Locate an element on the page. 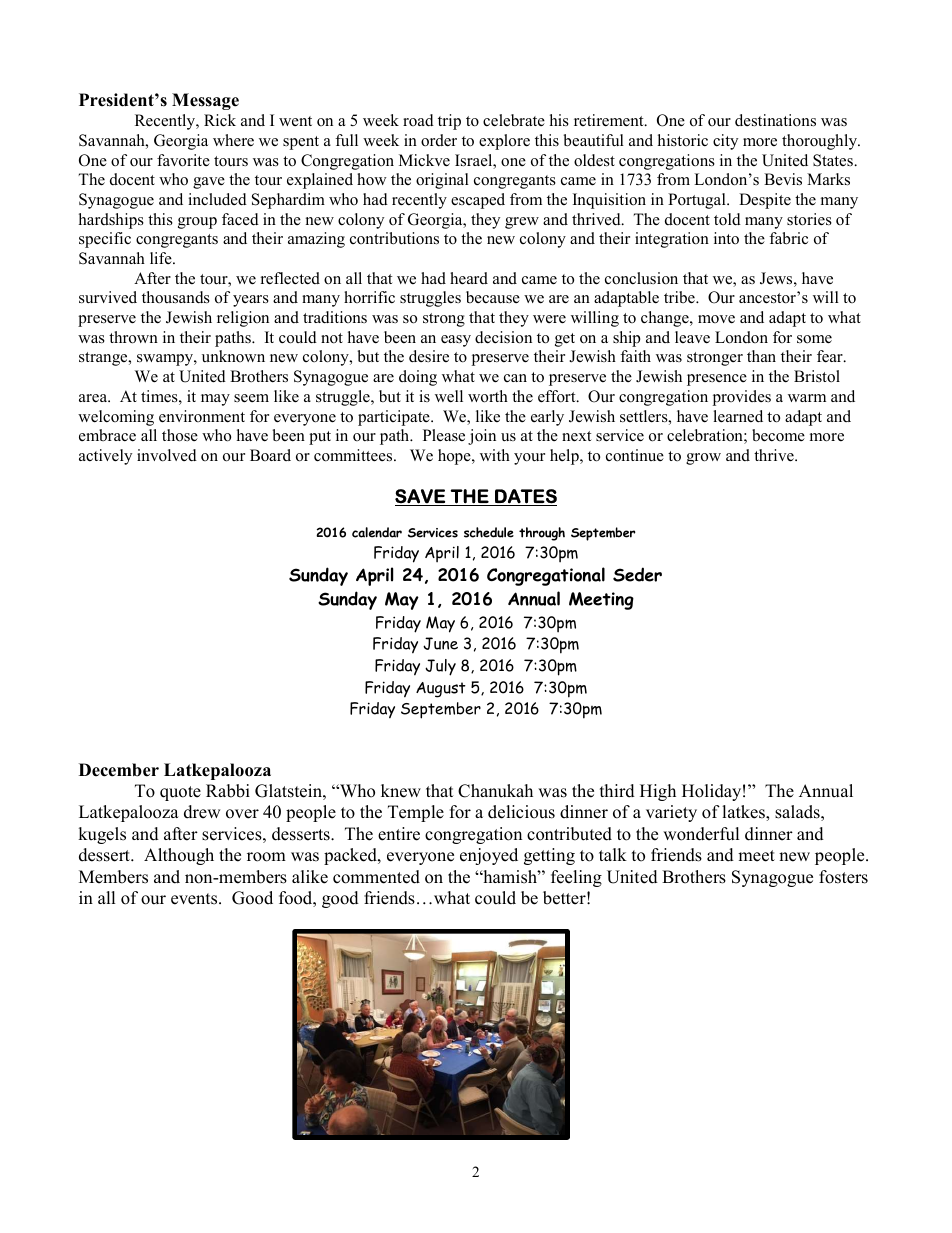  December is located at coordinates (119, 770).
